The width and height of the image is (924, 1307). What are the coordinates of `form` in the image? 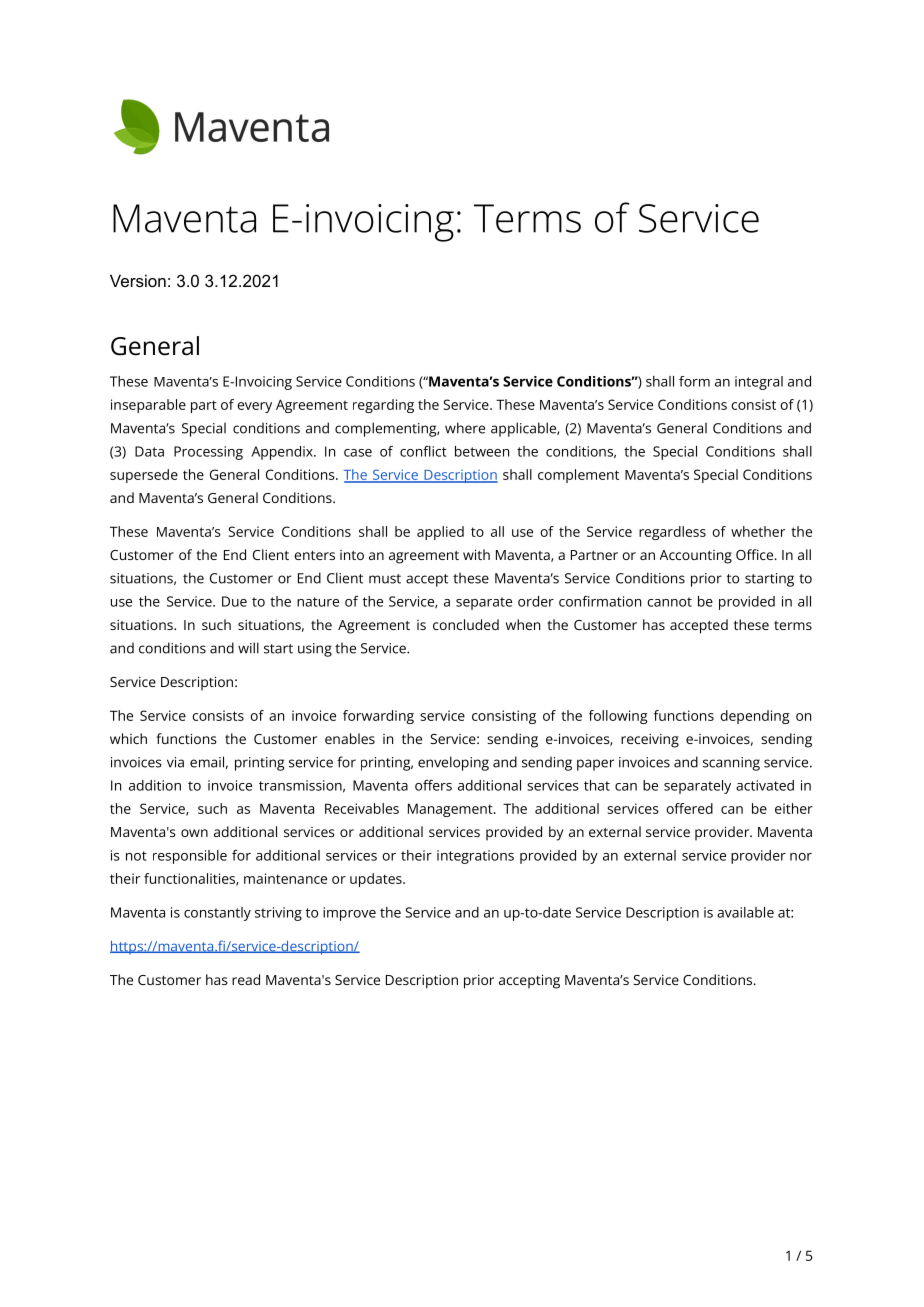 It's located at (694, 381).
